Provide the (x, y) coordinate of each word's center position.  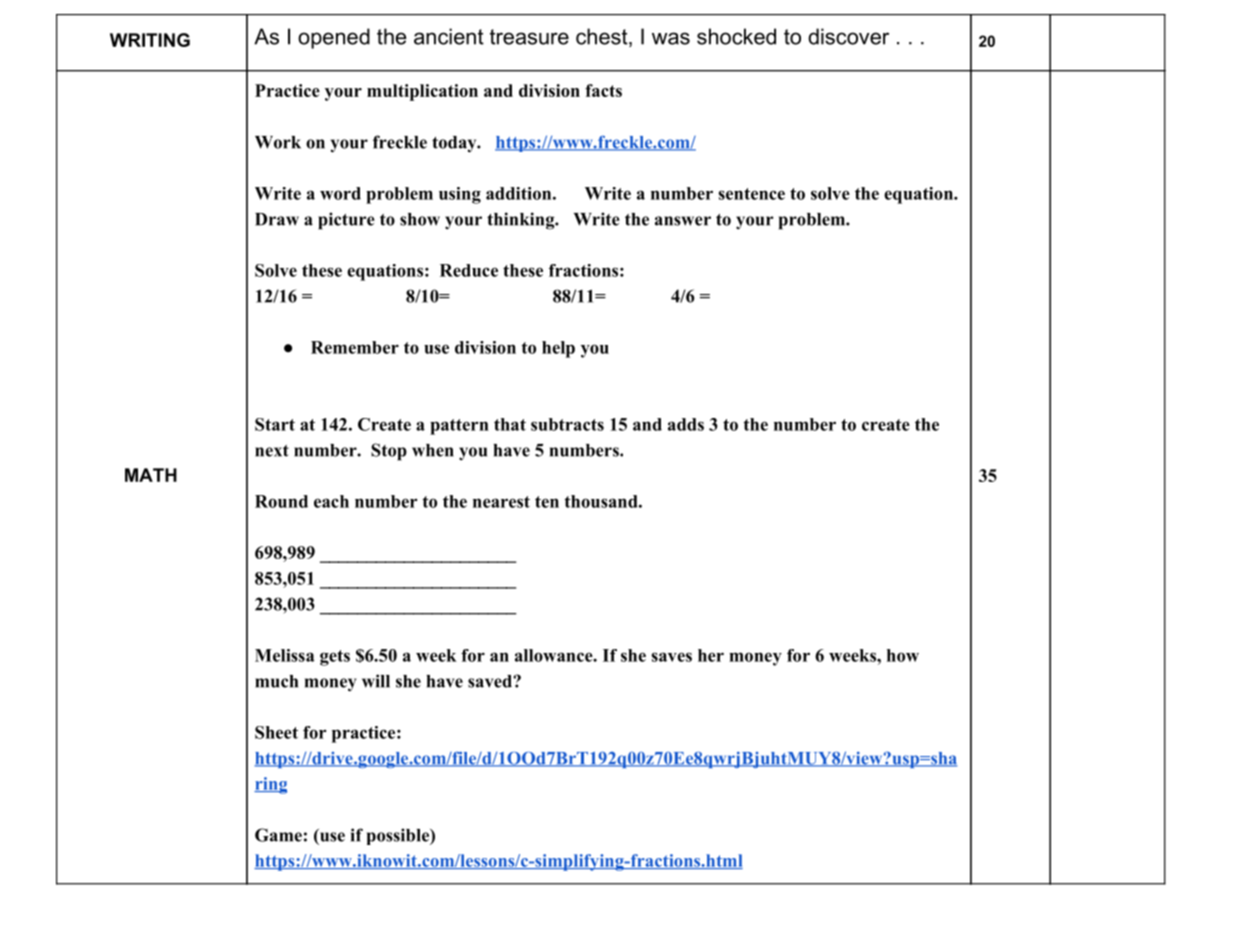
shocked (736, 36)
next (272, 451)
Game (278, 835)
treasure (529, 37)
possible (399, 836)
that (510, 424)
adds (686, 424)
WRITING (150, 40)
